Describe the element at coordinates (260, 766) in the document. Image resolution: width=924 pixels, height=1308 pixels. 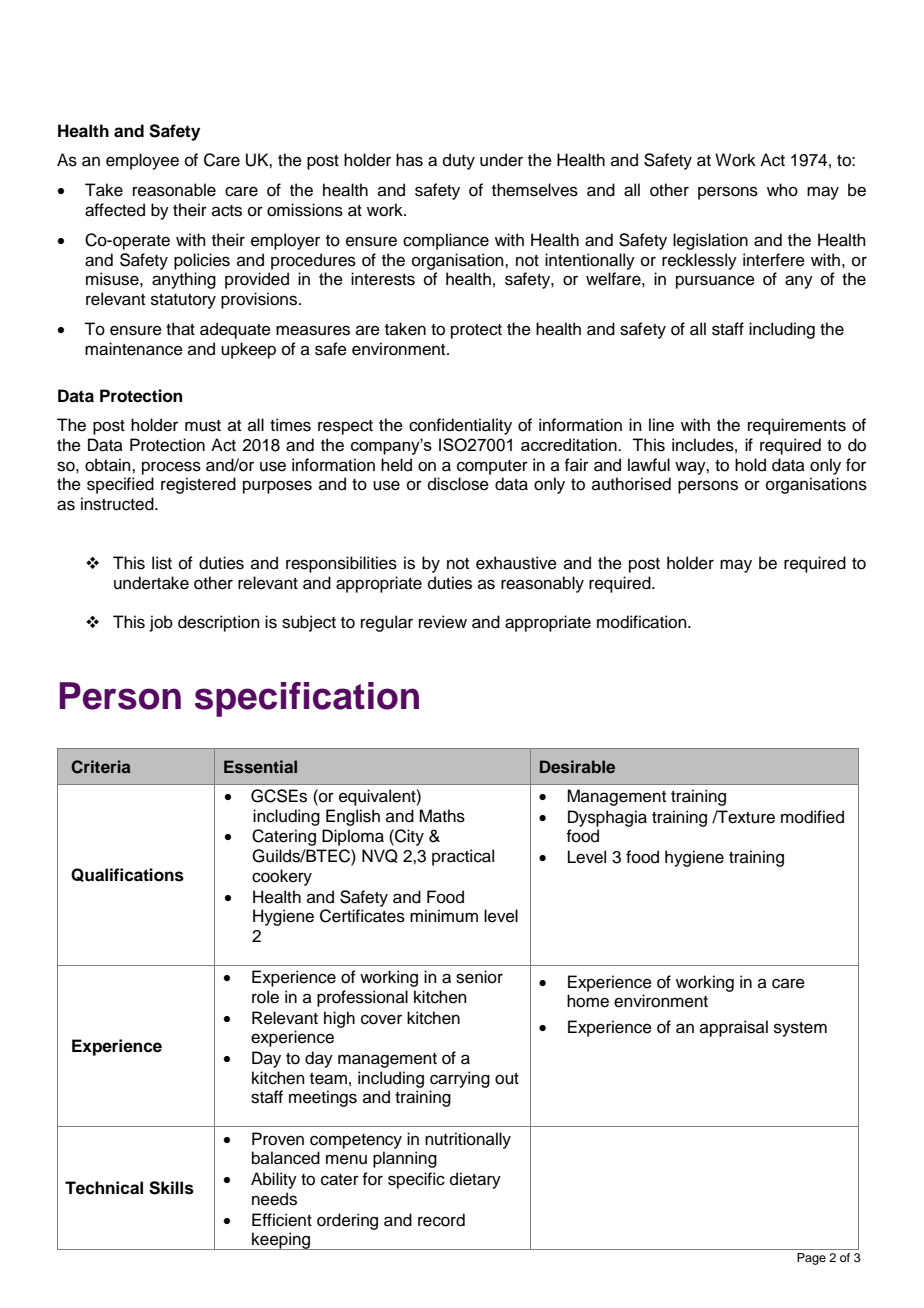
I see `Essential` at that location.
